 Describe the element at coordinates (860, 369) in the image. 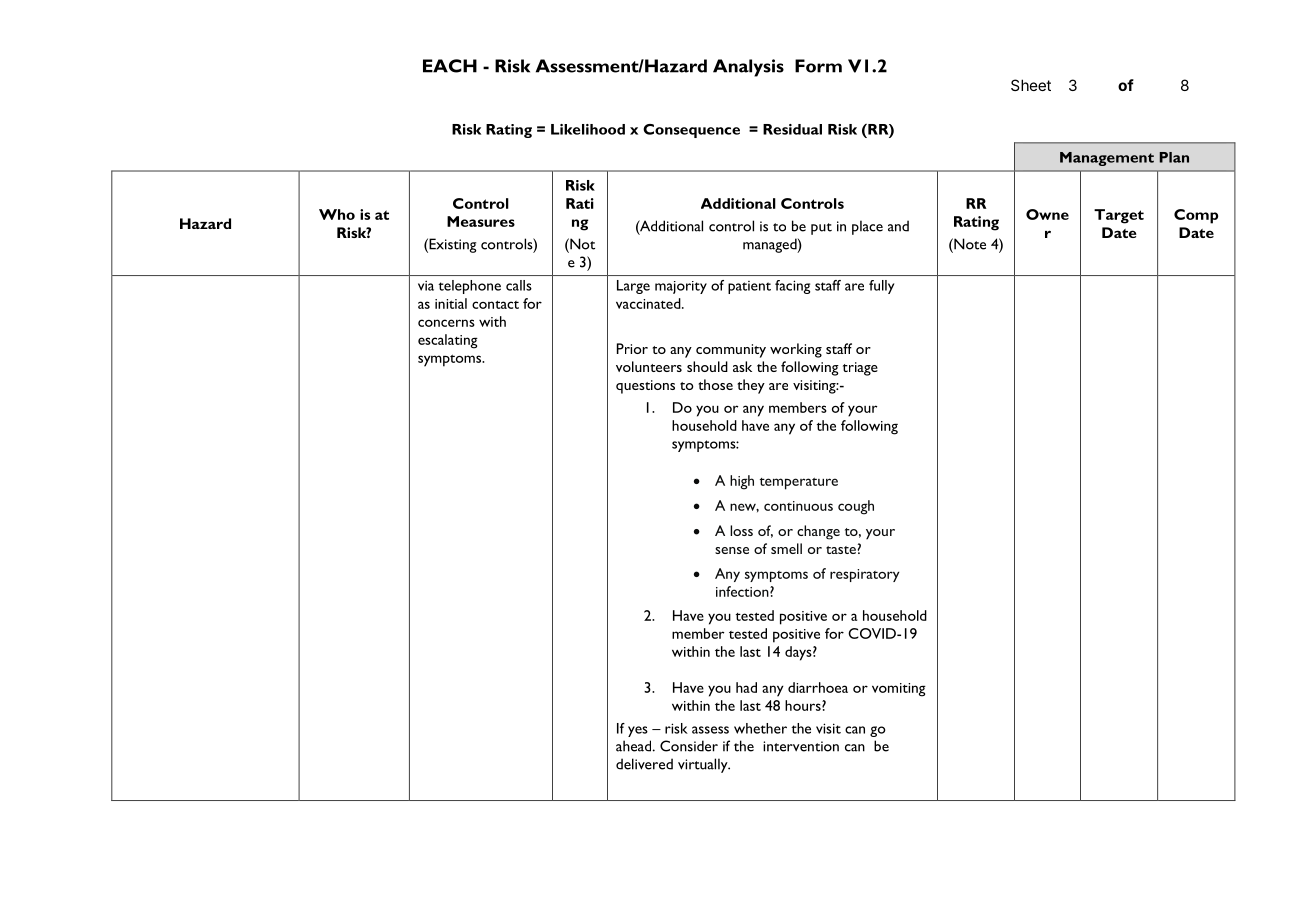

I see `triage` at that location.
